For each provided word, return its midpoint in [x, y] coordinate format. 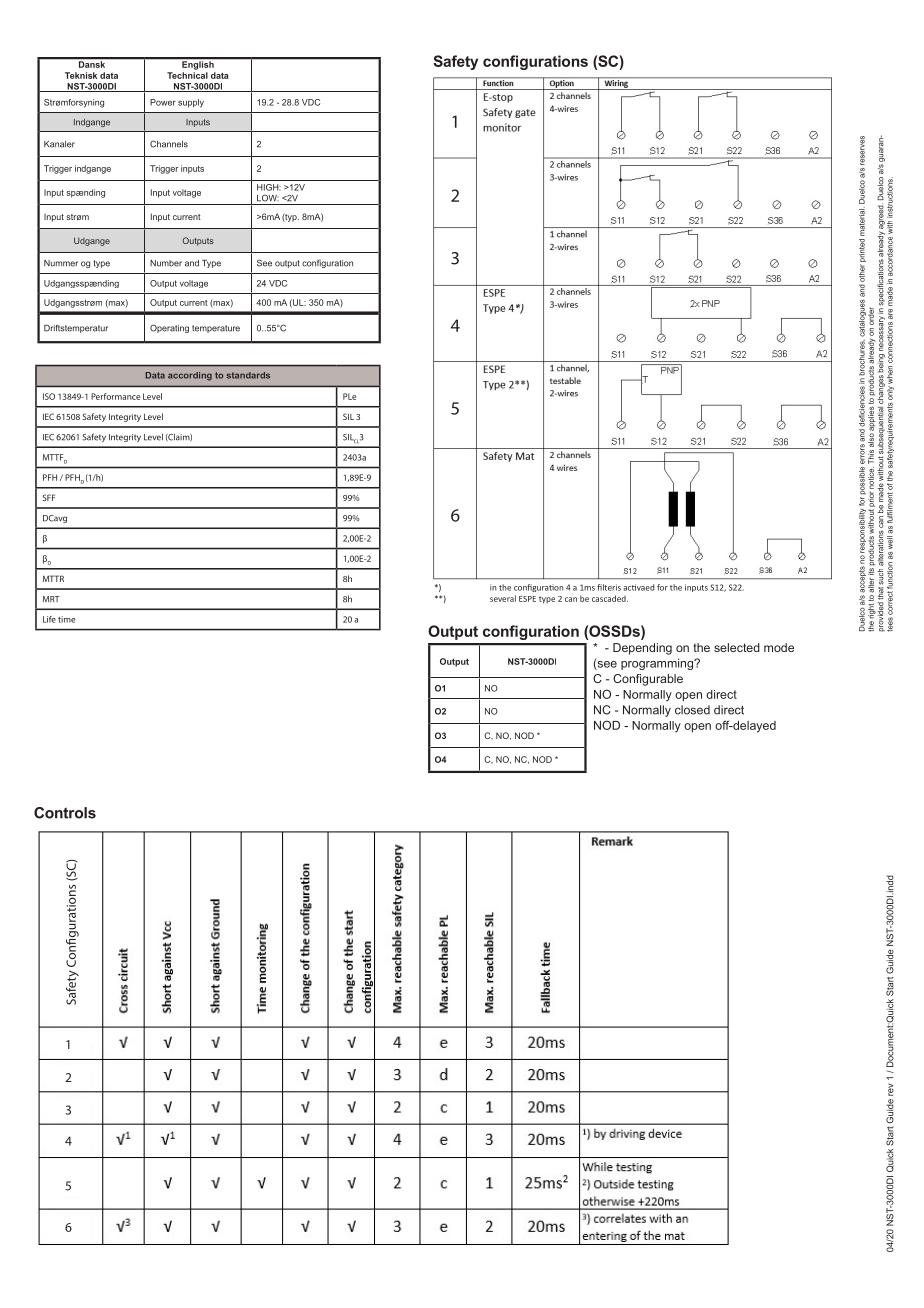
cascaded [610, 598]
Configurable [648, 680]
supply [191, 103]
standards [248, 375]
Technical [187, 75]
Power [163, 102]
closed [692, 710]
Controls [65, 813]
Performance [115, 396]
